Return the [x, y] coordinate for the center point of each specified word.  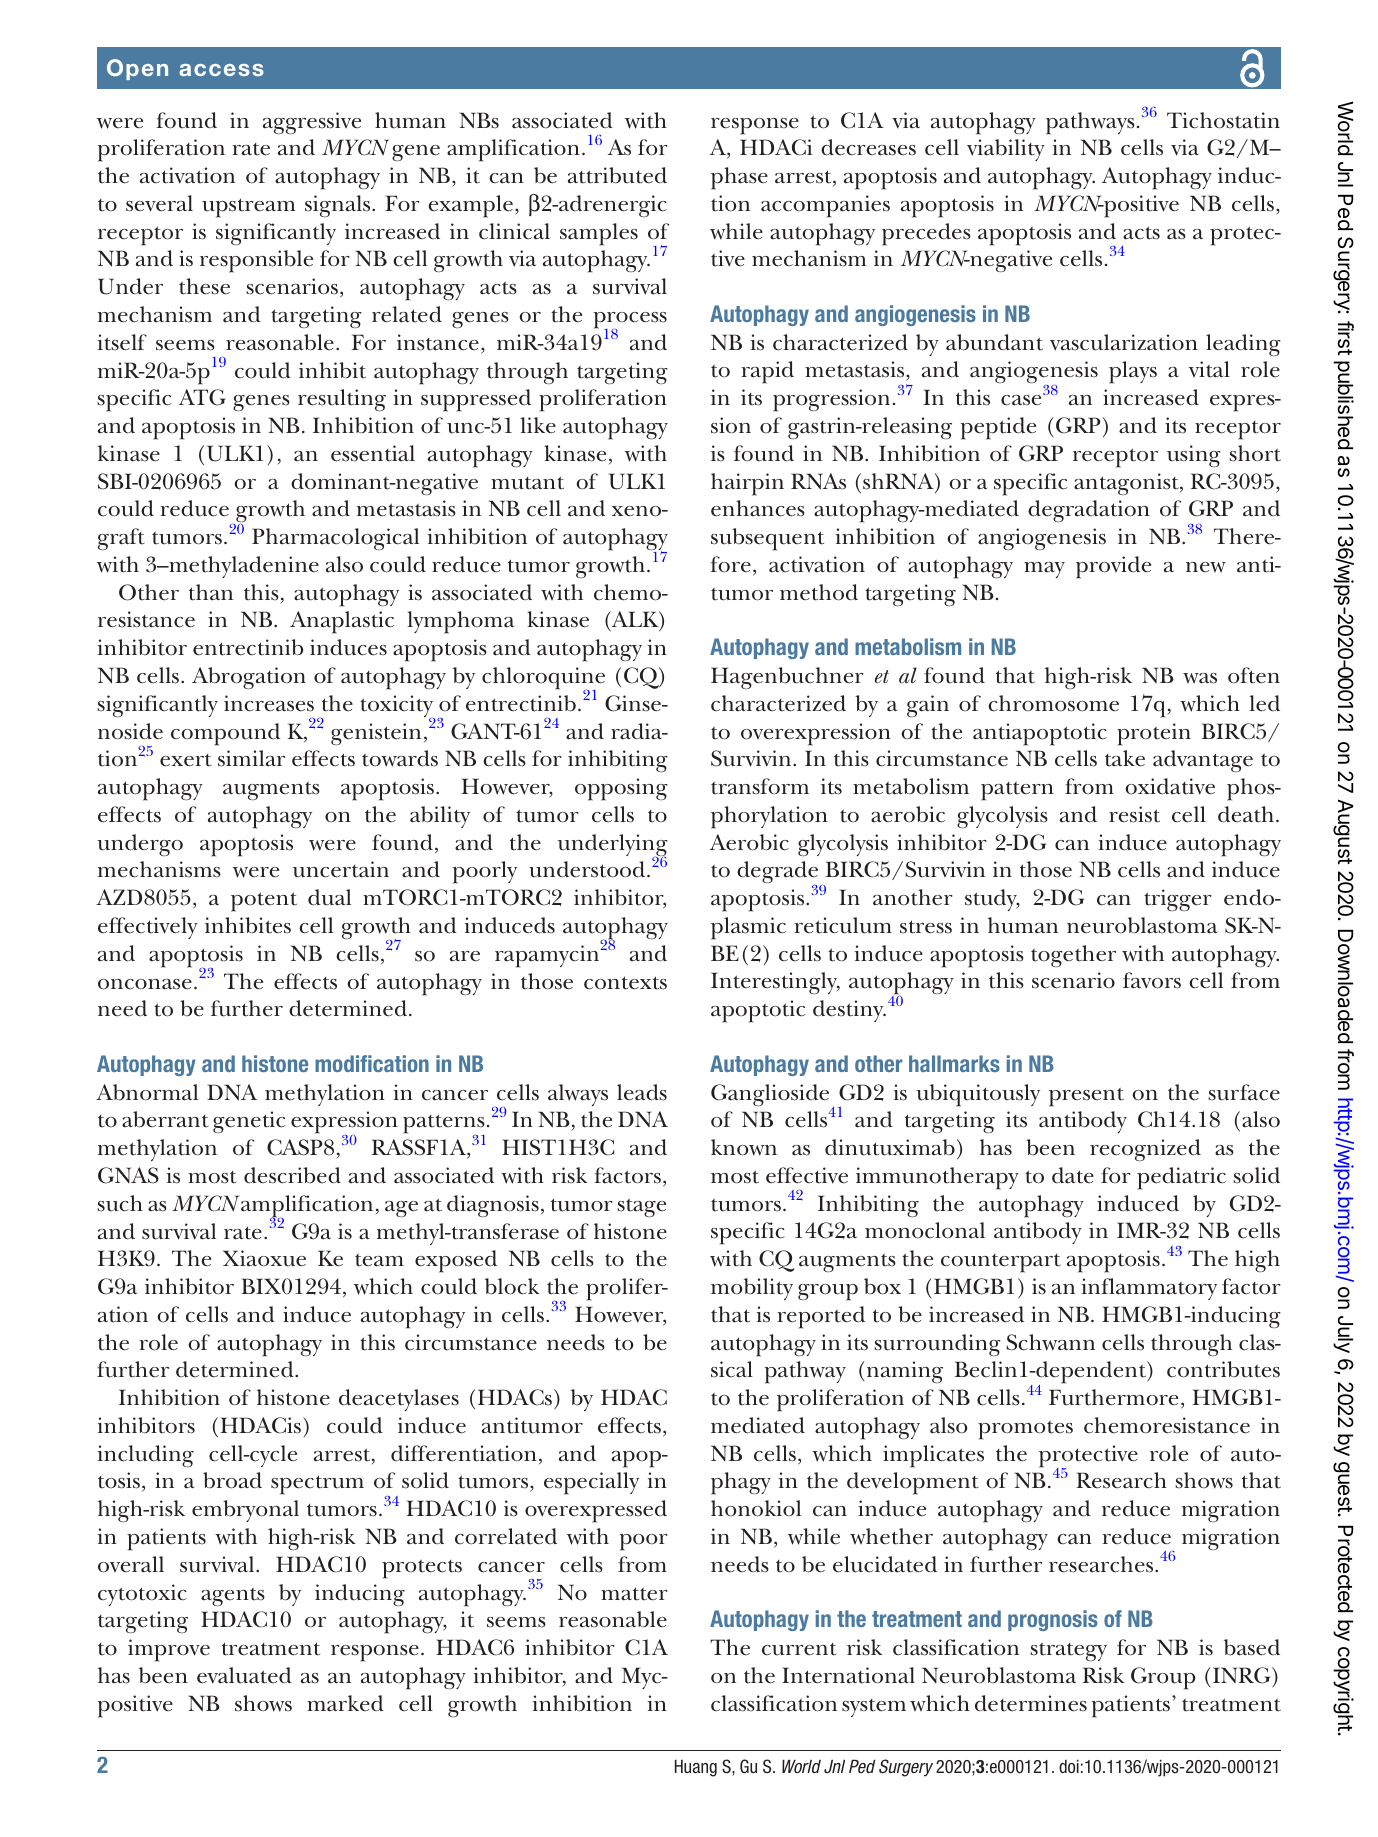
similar [251, 758]
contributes [1223, 1369]
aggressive [312, 123]
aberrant [165, 1119]
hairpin [747, 484]
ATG [202, 397]
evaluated [244, 1675]
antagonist [1127, 484]
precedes [926, 234]
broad [232, 1480]
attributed [617, 175]
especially [591, 1483]
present [1086, 1097]
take [1125, 758]
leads [642, 1092]
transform [760, 786]
